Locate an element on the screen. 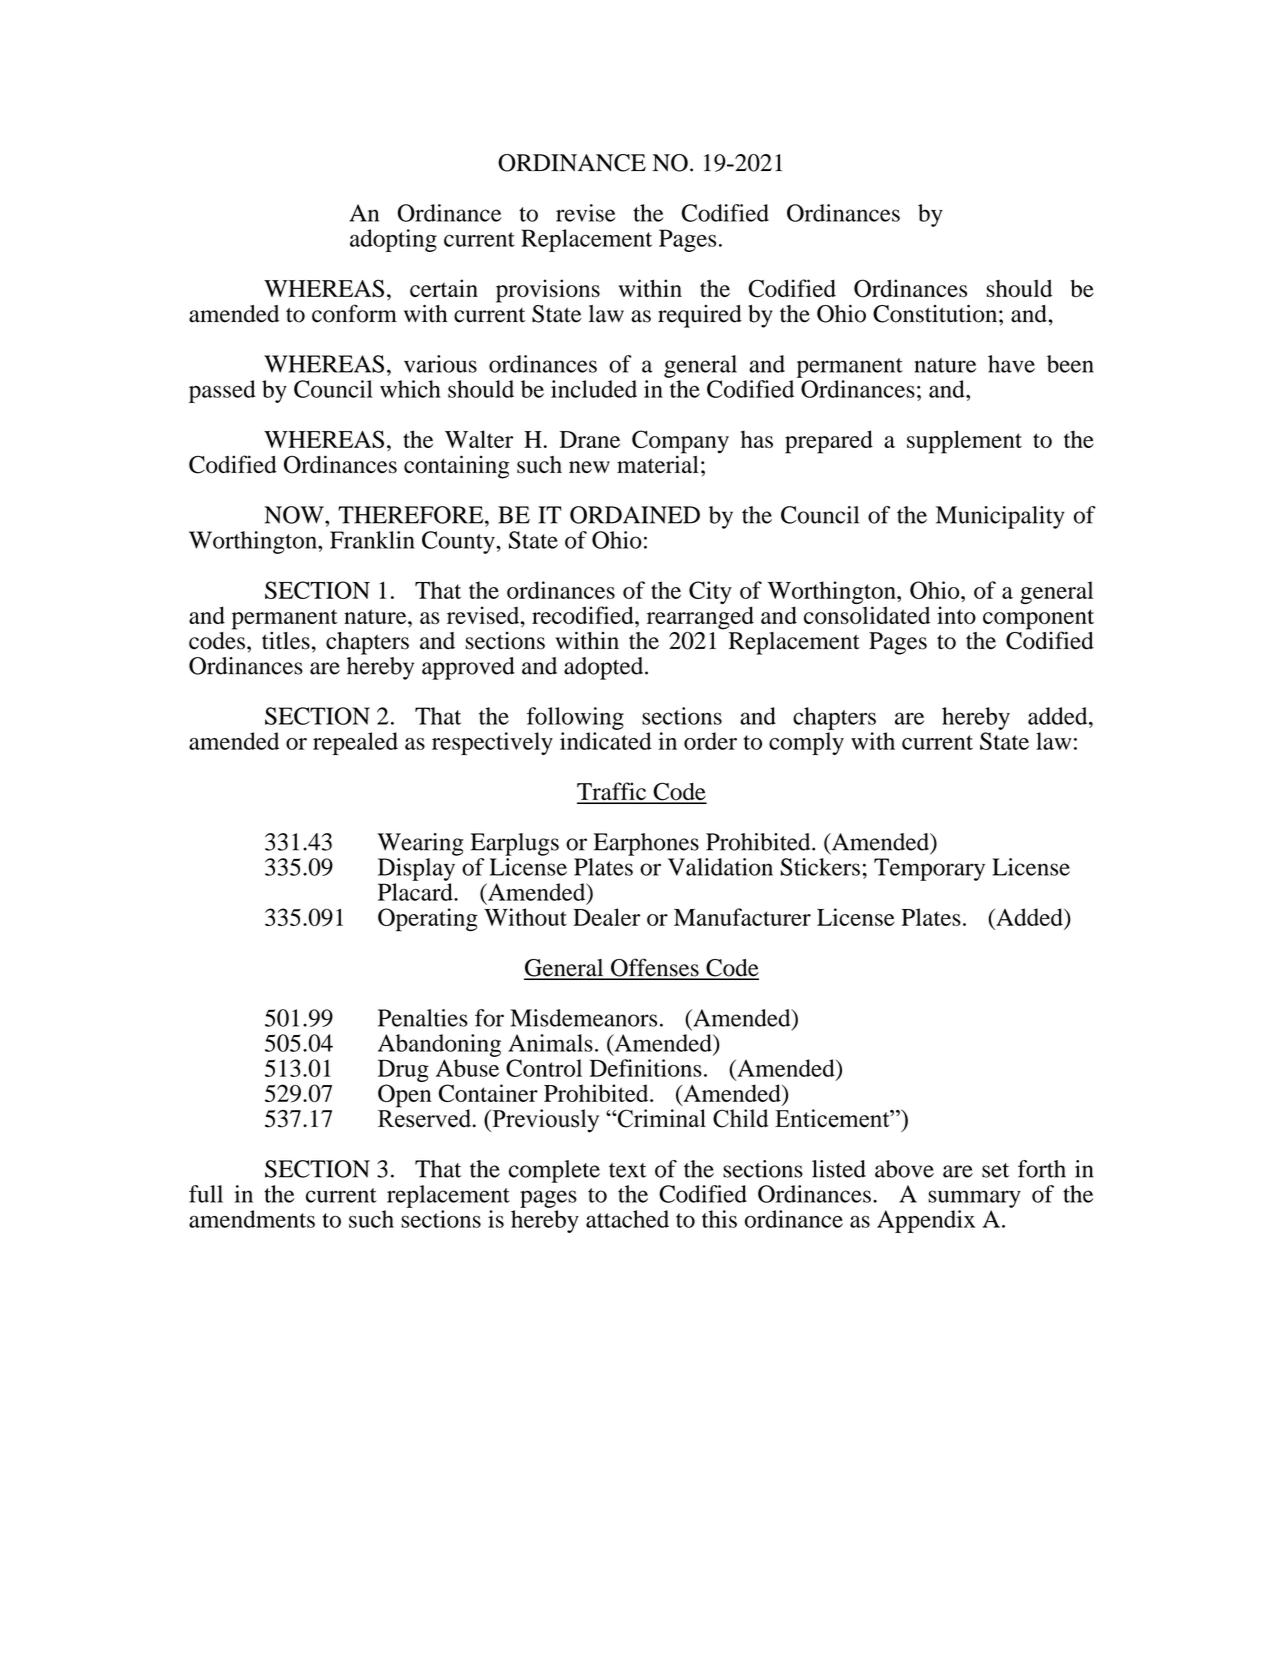 This screenshot has height=1660, width=1283. Offenses is located at coordinates (655, 968).
